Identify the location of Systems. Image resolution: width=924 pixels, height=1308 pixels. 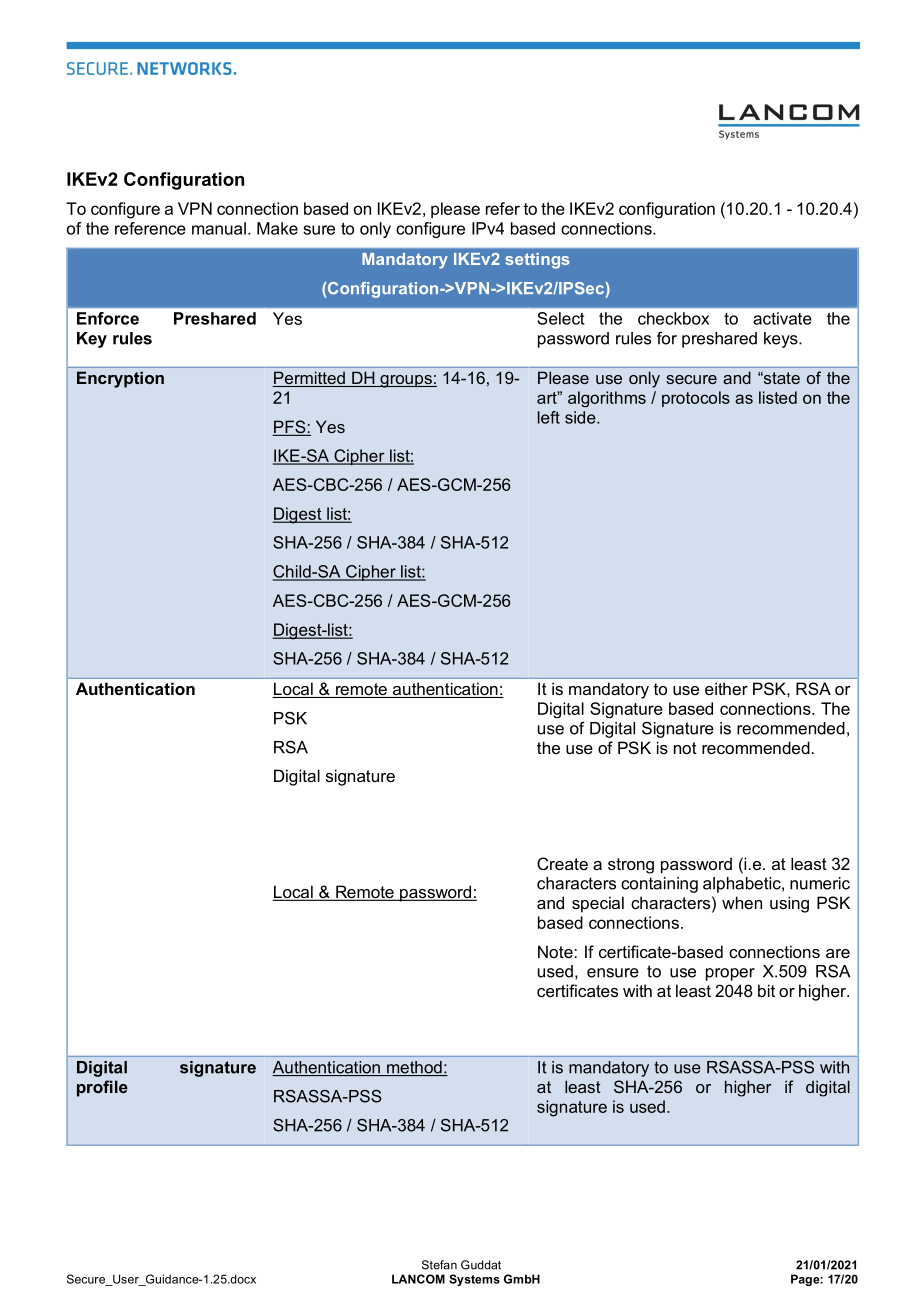
(474, 1280).
